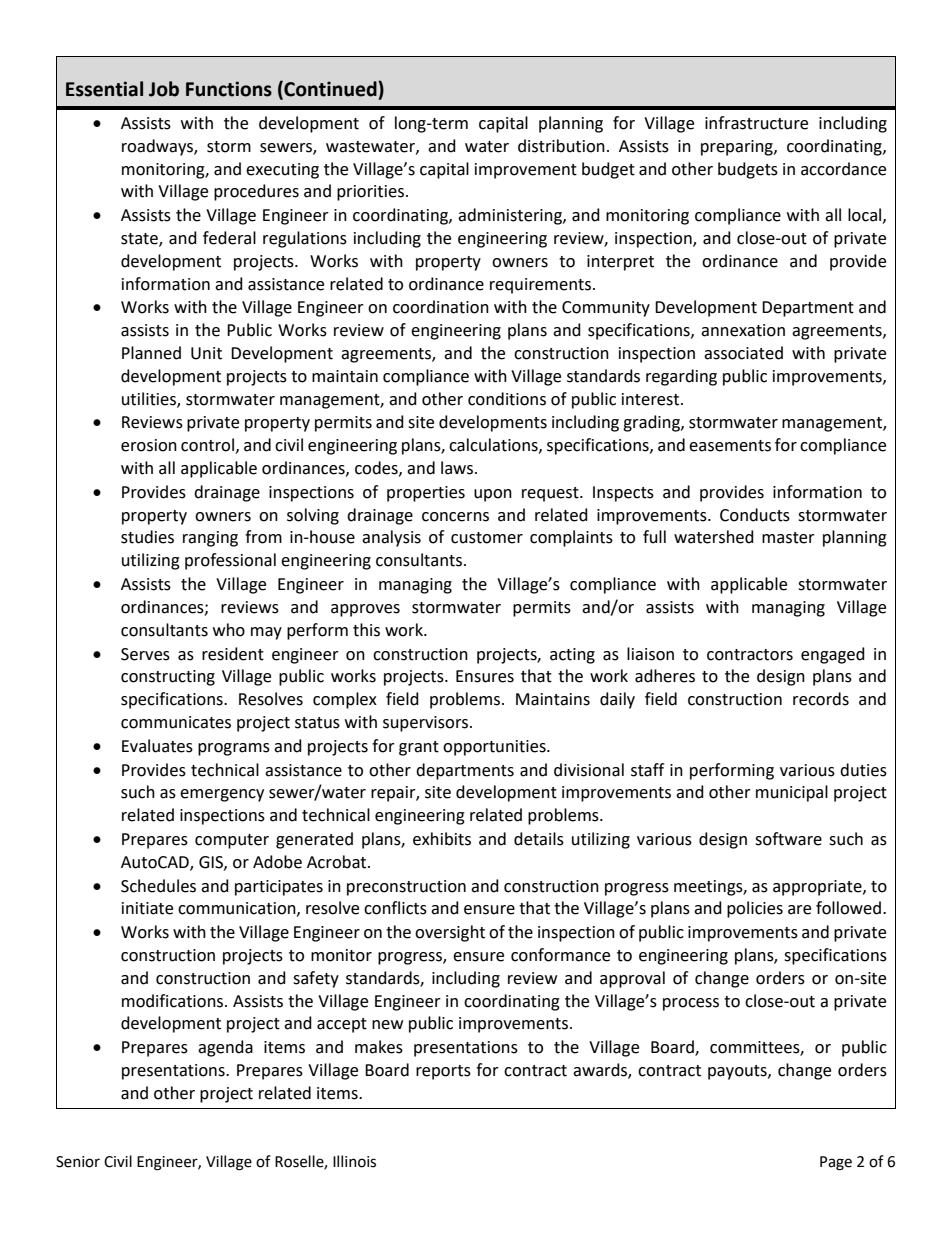 The width and height of the page is (952, 1233). I want to click on reports, so click(443, 1072).
